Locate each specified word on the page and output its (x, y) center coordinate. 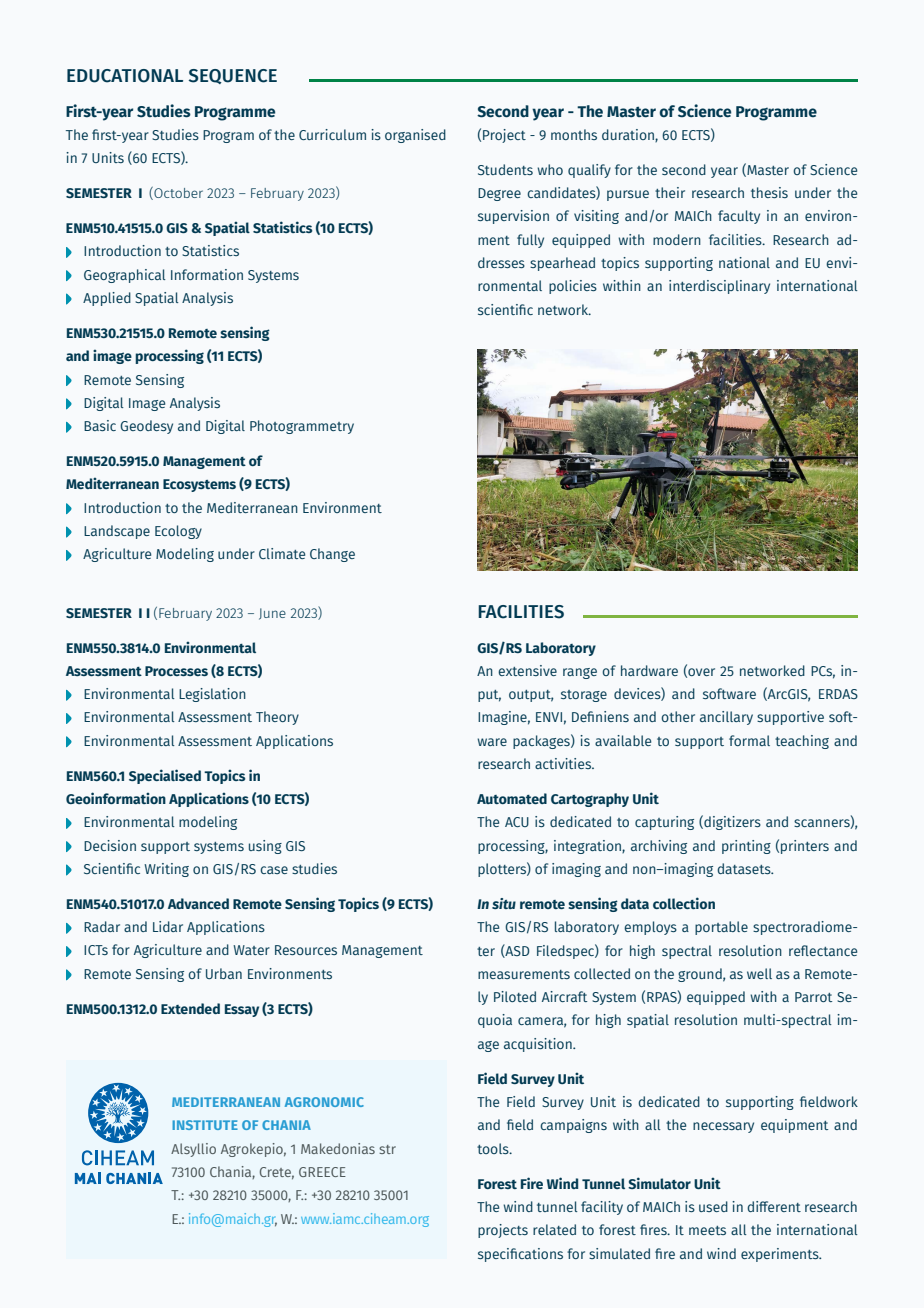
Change (332, 555)
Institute (205, 1125)
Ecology (178, 532)
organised (415, 136)
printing (746, 847)
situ (504, 903)
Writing (166, 870)
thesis (769, 192)
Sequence (233, 76)
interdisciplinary (719, 287)
